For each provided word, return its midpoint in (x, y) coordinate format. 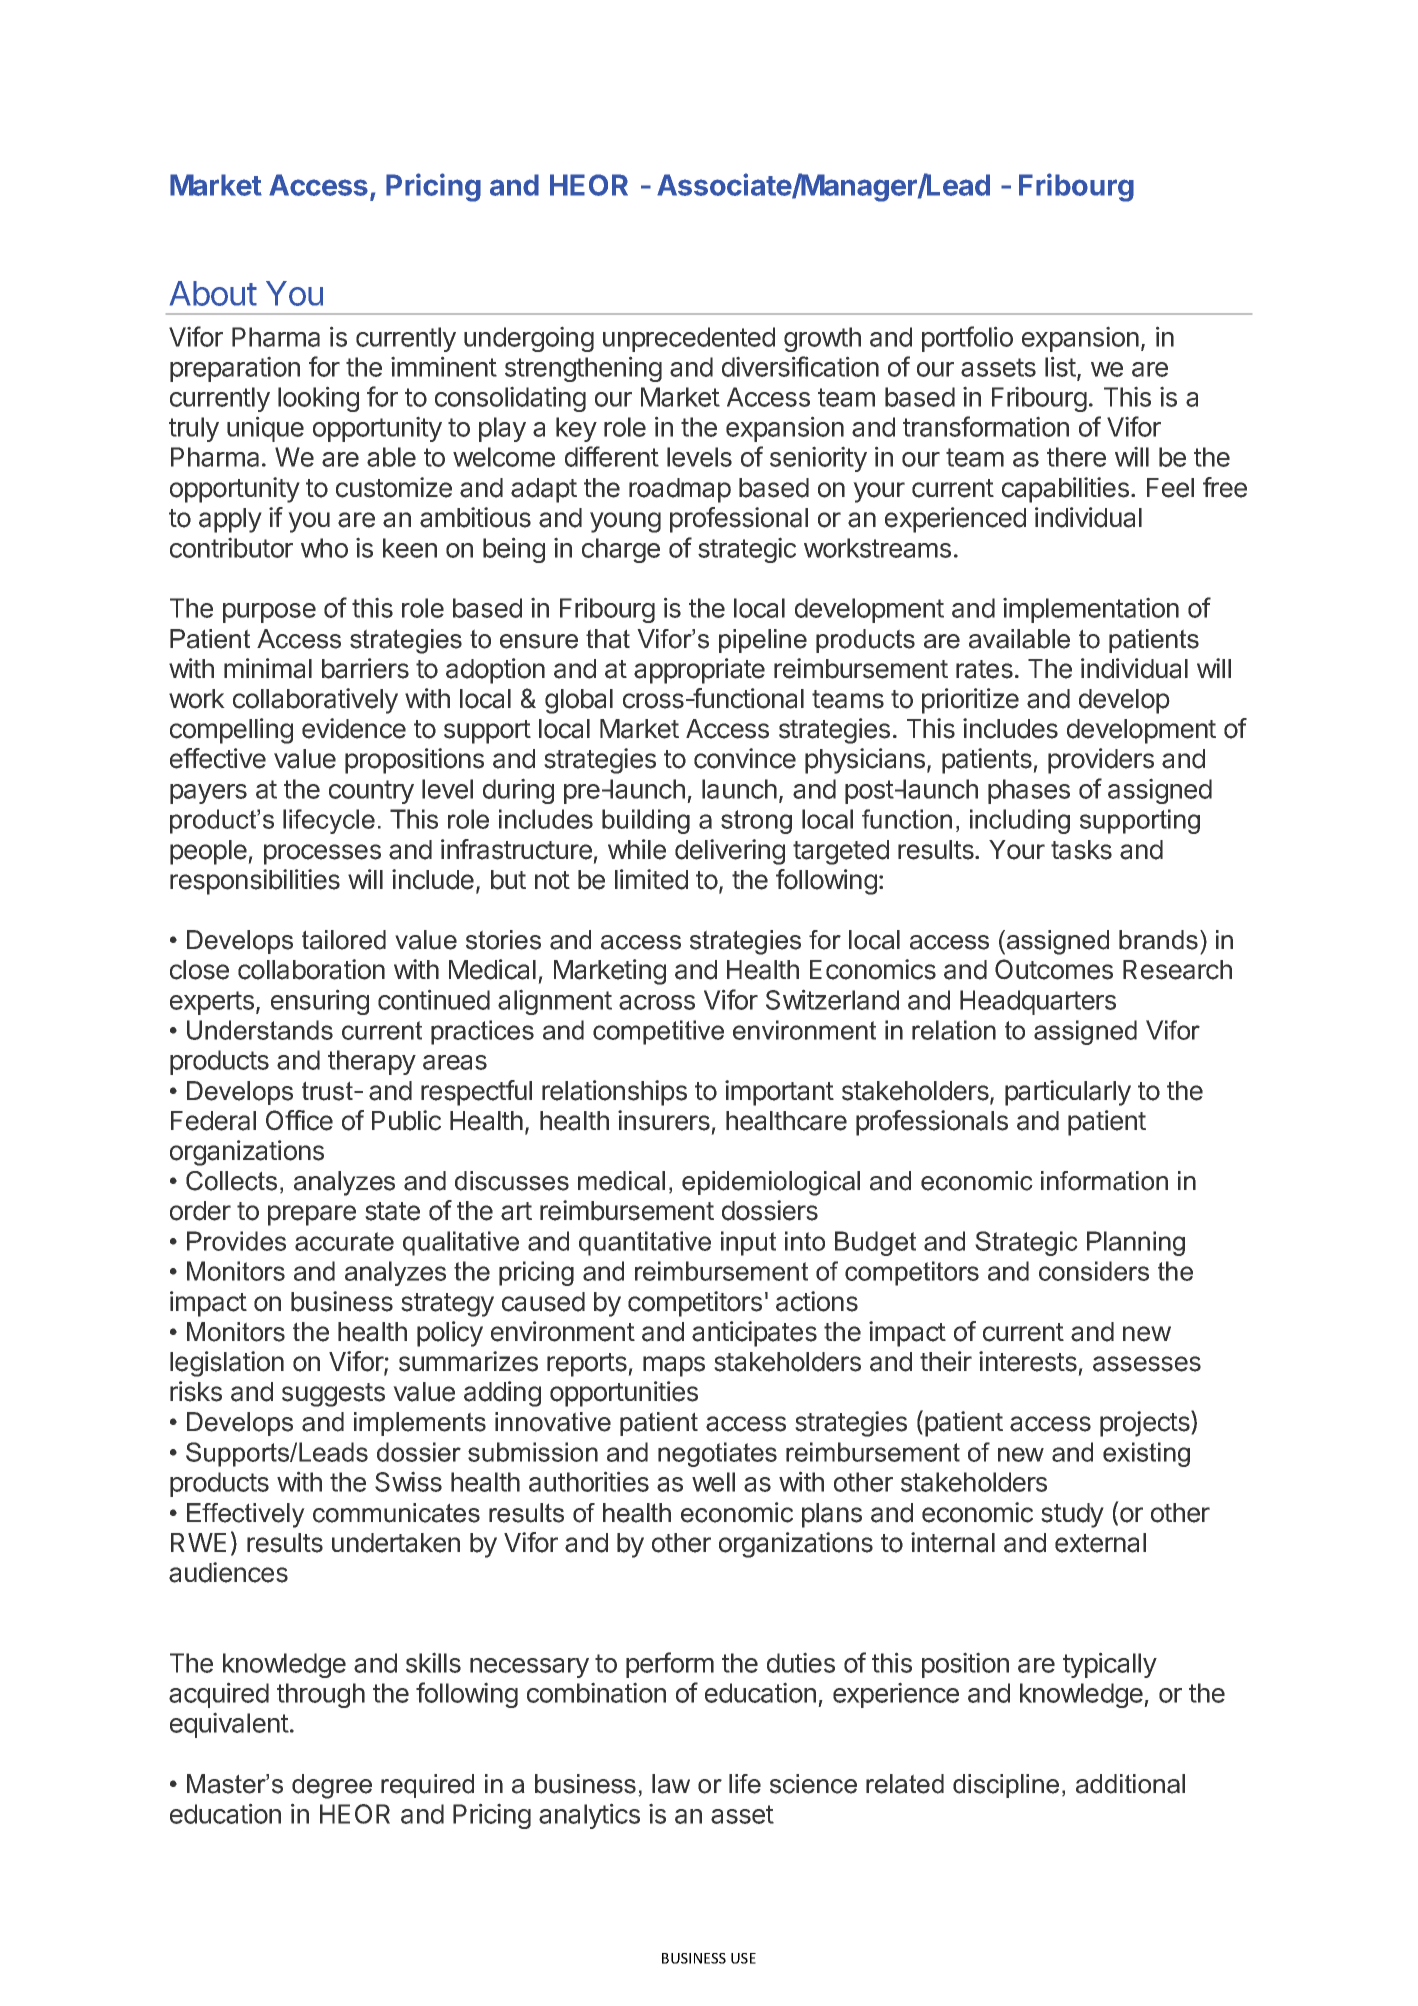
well (713, 1482)
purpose (269, 613)
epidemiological (771, 1183)
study (1072, 1515)
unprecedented (689, 339)
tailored (344, 940)
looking (318, 399)
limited (651, 879)
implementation (1091, 610)
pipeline (763, 641)
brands (1158, 940)
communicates (396, 1513)
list (1061, 367)
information (1104, 1181)
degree (332, 1786)
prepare (312, 1215)
